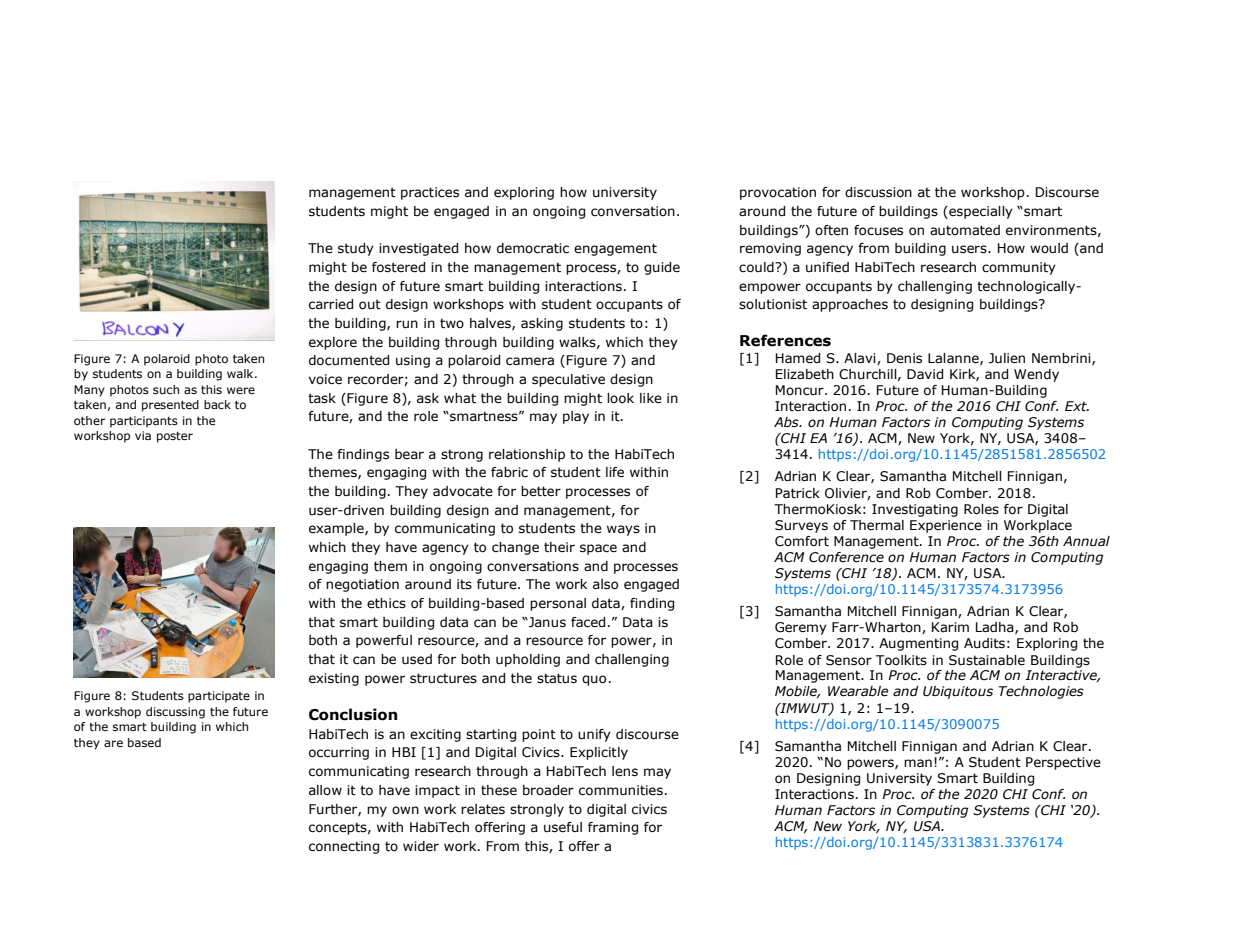 Image resolution: width=1233 pixels, height=952 pixels. Describe the element at coordinates (946, 526) in the screenshot. I see `Experience` at that location.
